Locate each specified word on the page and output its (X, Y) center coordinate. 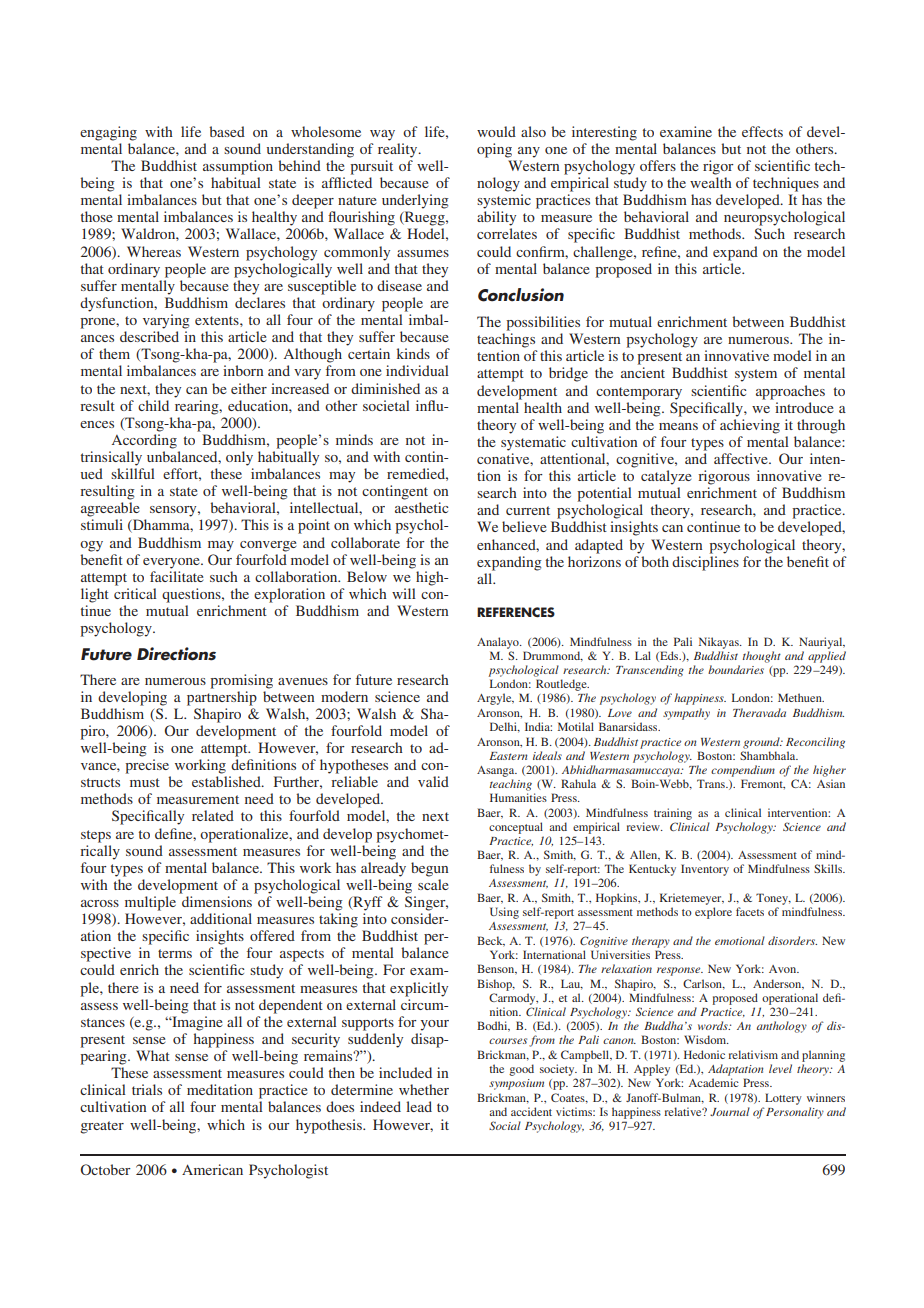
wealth (711, 182)
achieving (750, 426)
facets (750, 911)
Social (505, 1125)
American (212, 1169)
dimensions (217, 901)
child (153, 405)
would (496, 131)
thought (761, 657)
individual (417, 370)
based (227, 131)
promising (241, 681)
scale (433, 884)
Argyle (495, 699)
